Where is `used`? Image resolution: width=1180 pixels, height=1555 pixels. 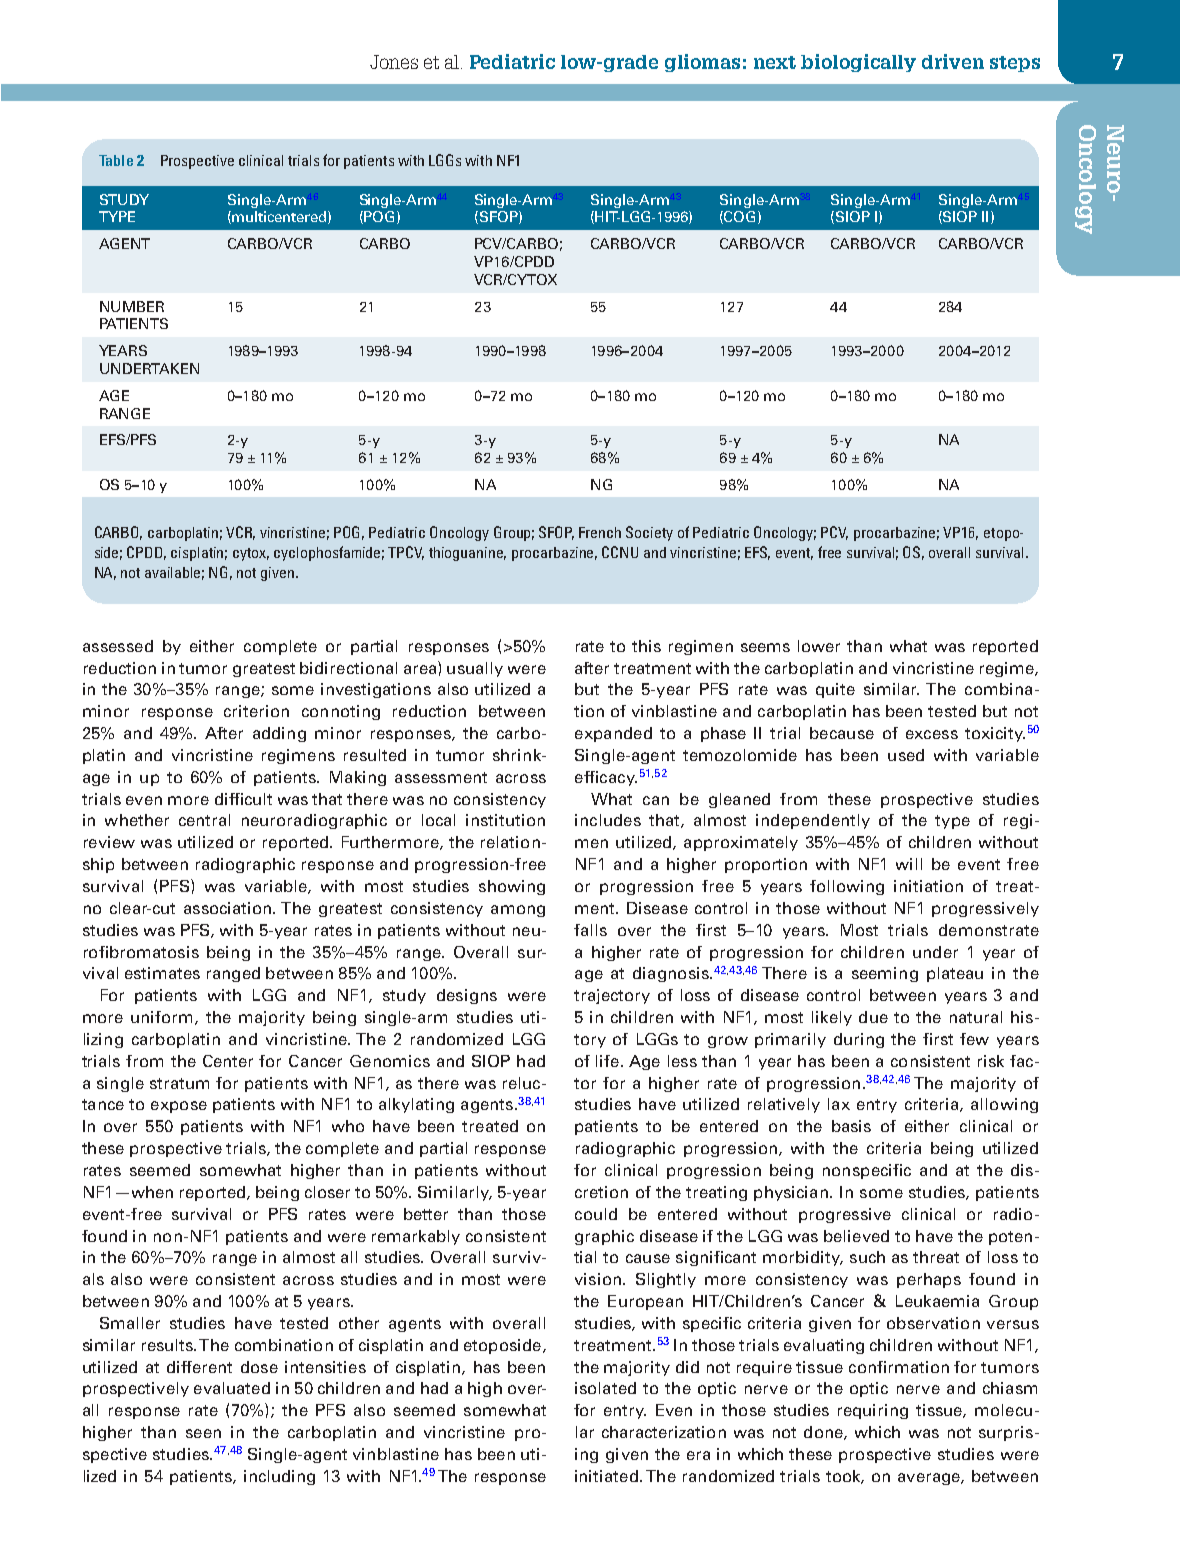
used is located at coordinates (906, 755).
